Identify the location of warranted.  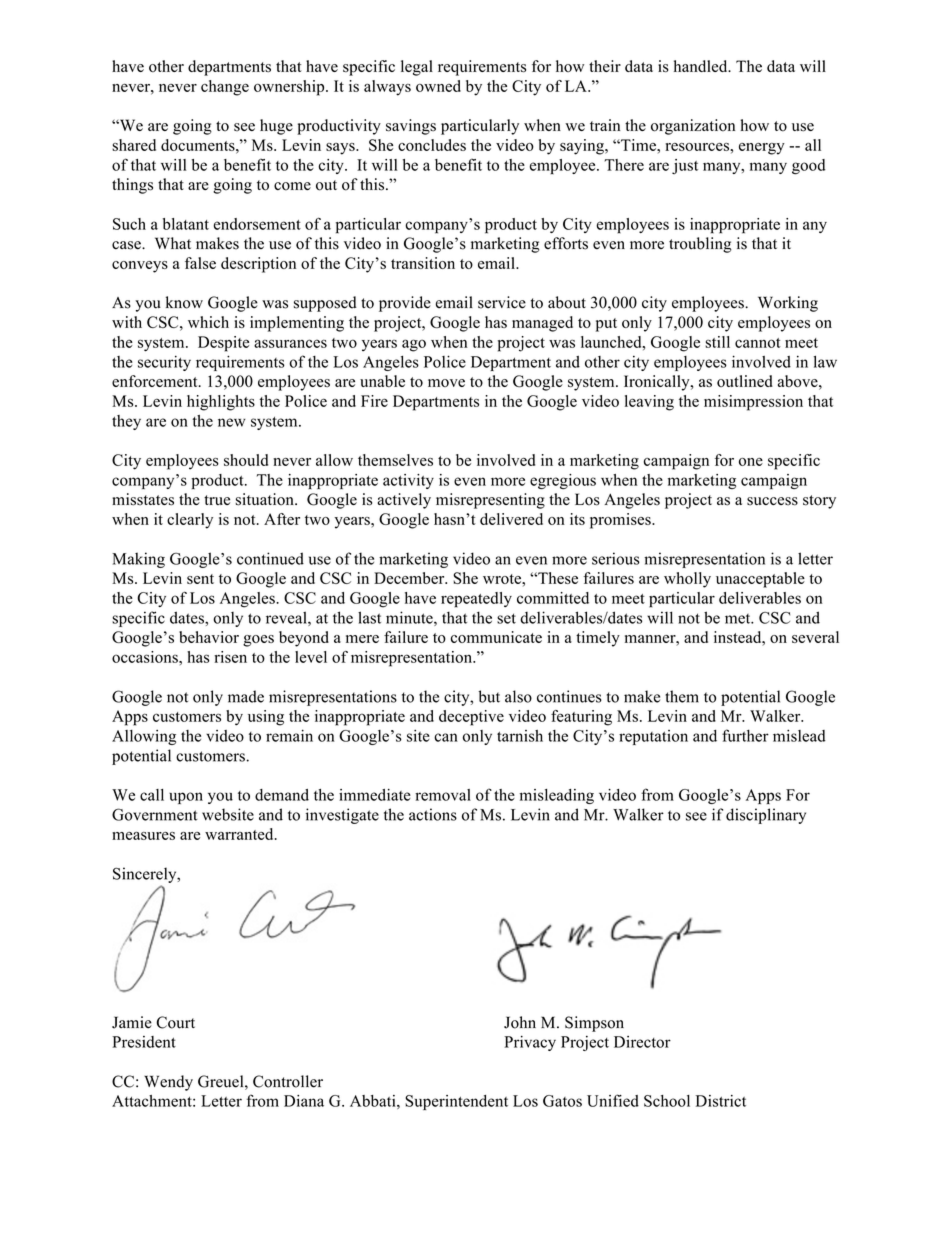
(240, 834).
